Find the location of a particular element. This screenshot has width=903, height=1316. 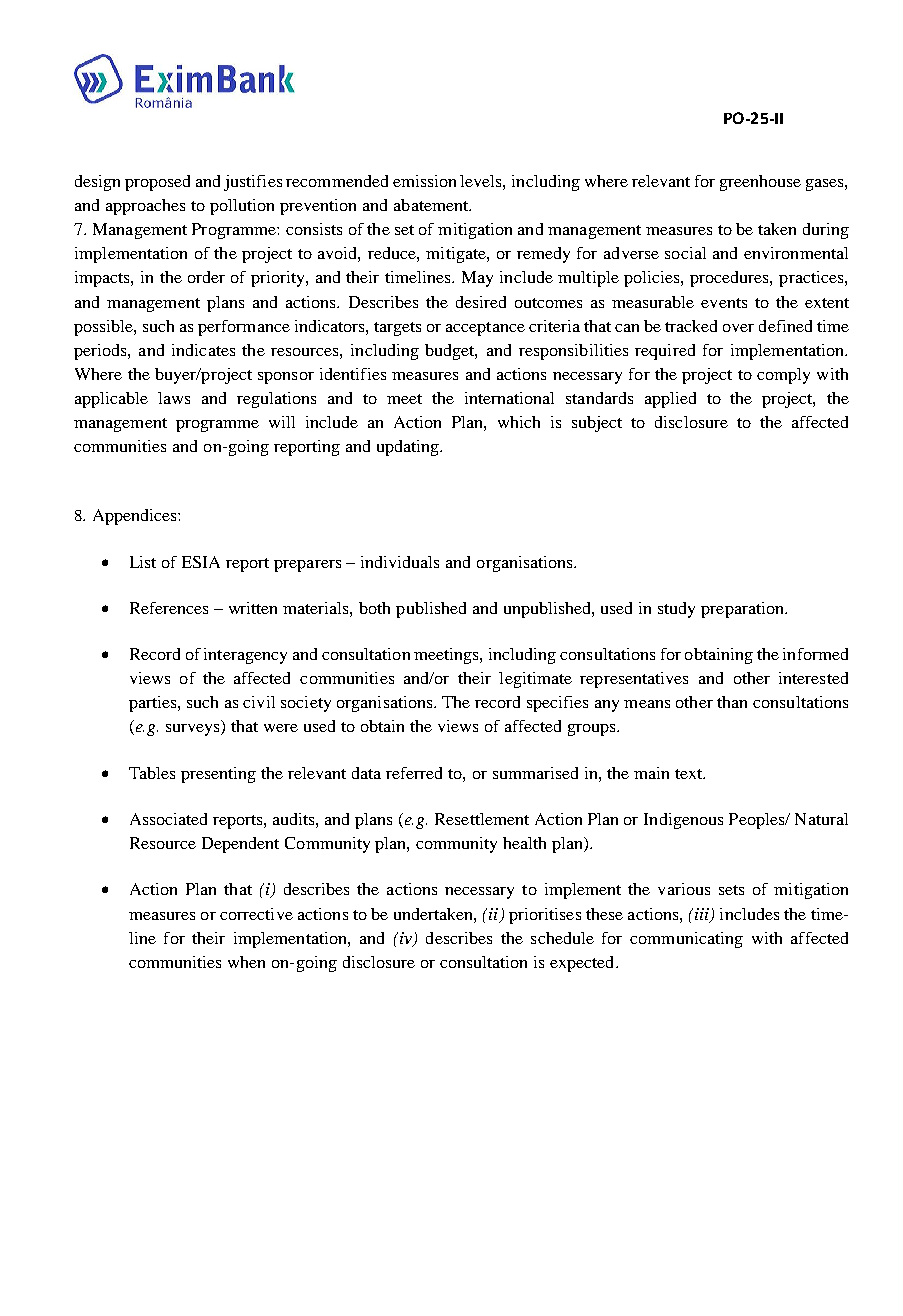

when is located at coordinates (246, 962).
